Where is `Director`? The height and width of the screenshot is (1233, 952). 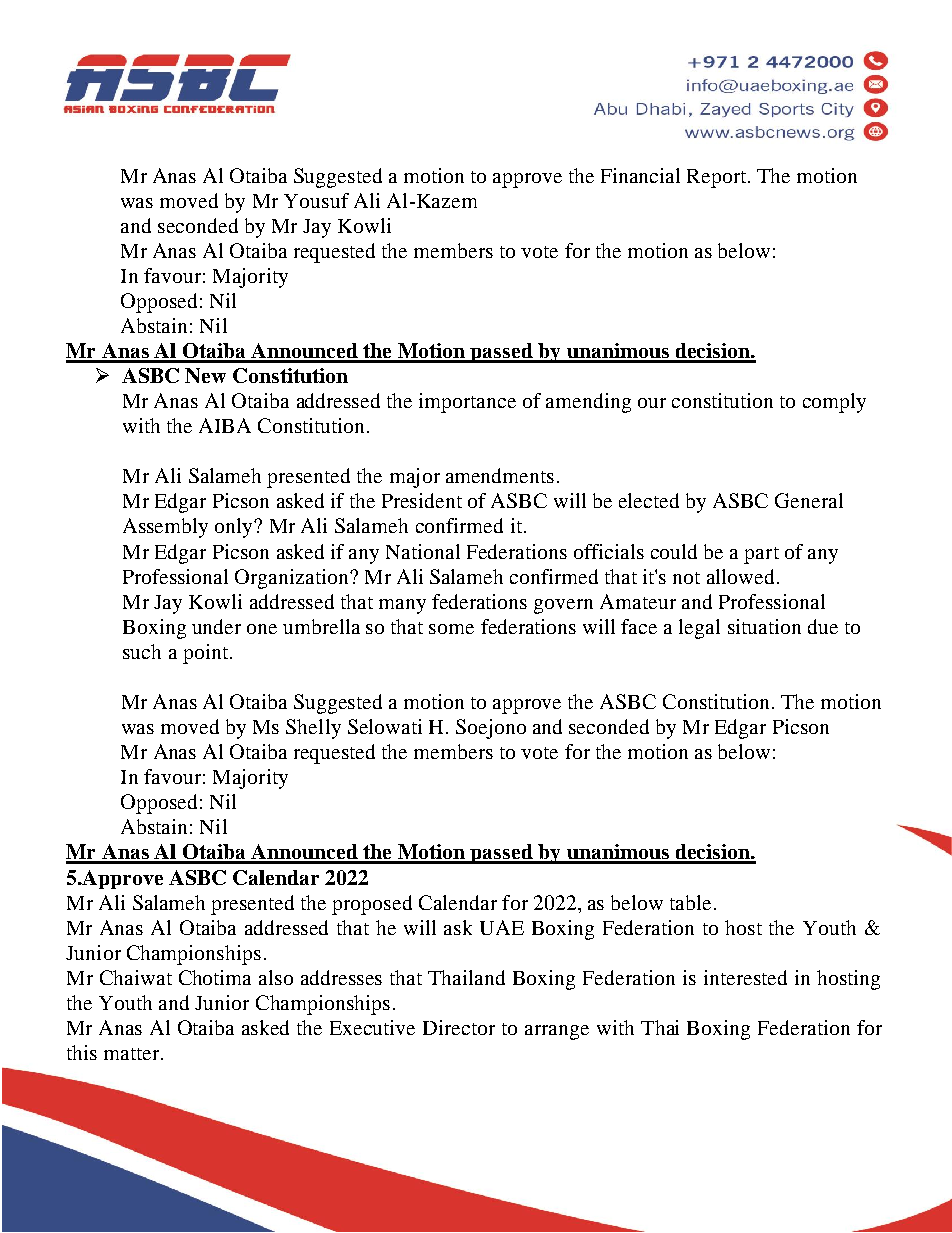
Director is located at coordinates (459, 1027).
